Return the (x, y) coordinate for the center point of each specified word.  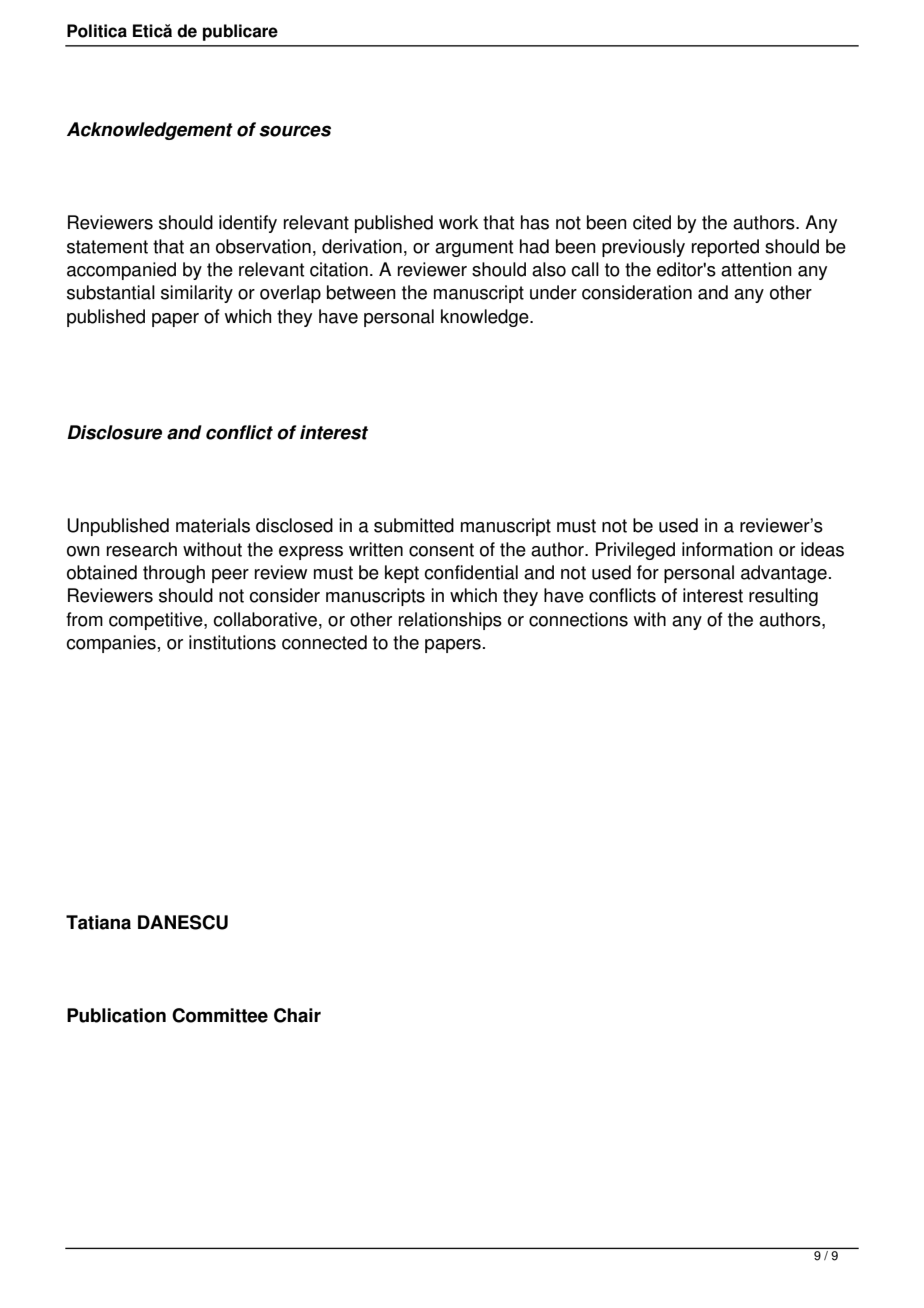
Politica (97, 31)
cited (652, 222)
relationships (450, 621)
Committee (220, 1015)
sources (295, 131)
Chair (297, 1015)
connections (578, 619)
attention (756, 269)
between (361, 292)
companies (111, 644)
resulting (783, 597)
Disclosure (114, 432)
